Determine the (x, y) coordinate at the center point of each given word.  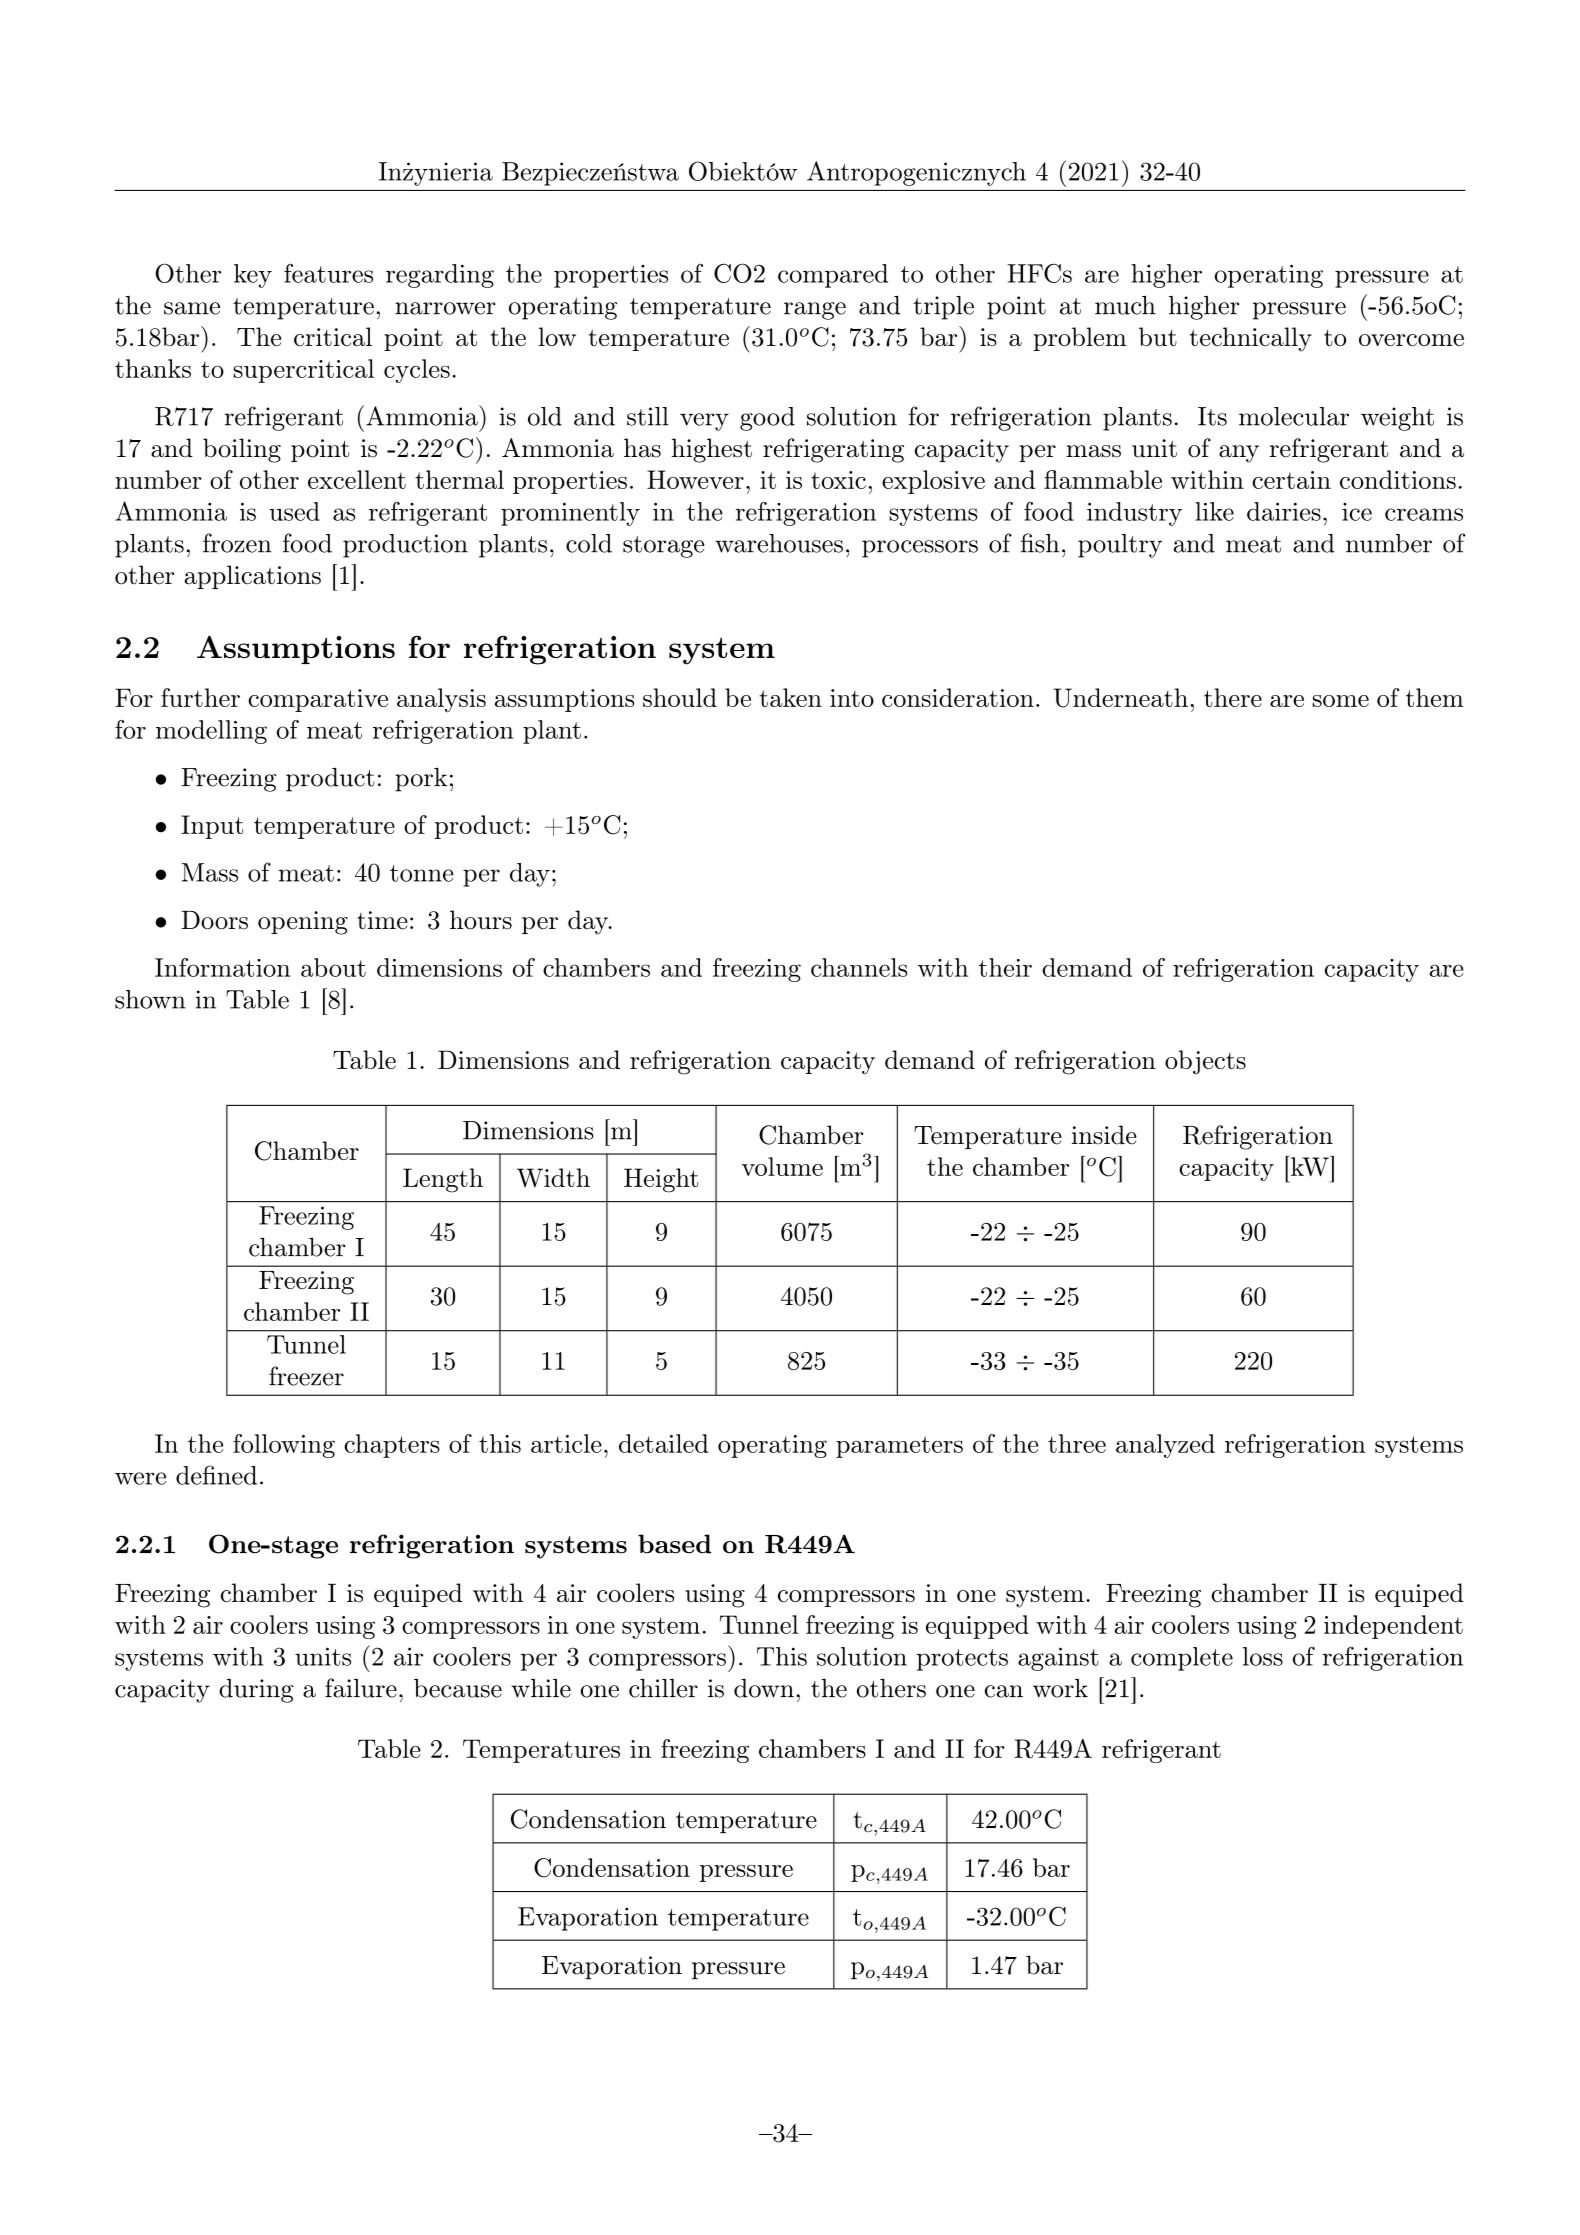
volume (782, 1166)
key (253, 276)
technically (1251, 339)
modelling (211, 732)
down (764, 1688)
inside (1104, 1135)
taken (791, 697)
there (1233, 697)
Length (443, 1180)
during (256, 1691)
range (815, 311)
